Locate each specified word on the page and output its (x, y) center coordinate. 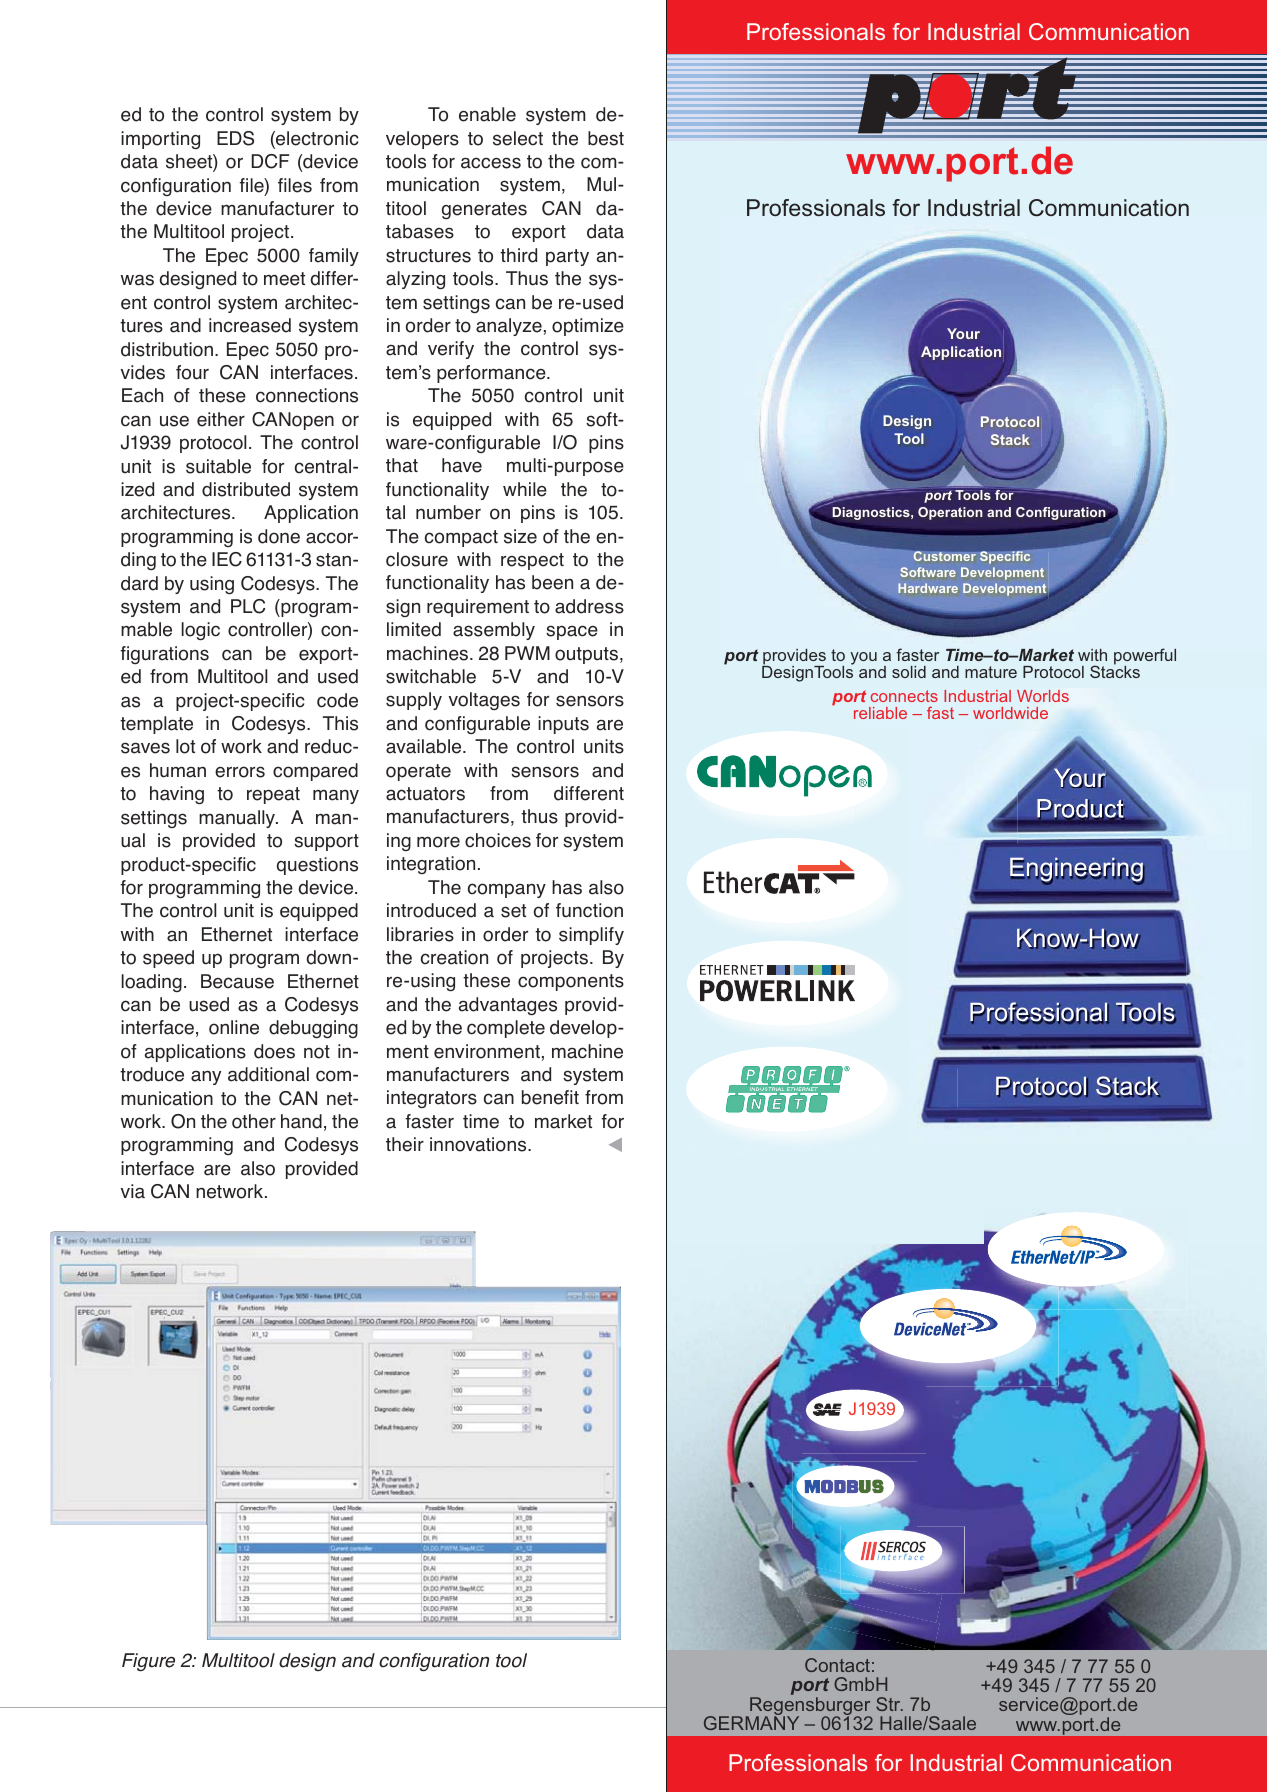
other (254, 1121)
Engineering (1077, 871)
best (606, 138)
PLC (248, 606)
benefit (550, 1097)
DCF (270, 161)
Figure (148, 1662)
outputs (588, 655)
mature (991, 672)
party (567, 257)
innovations (479, 1144)
